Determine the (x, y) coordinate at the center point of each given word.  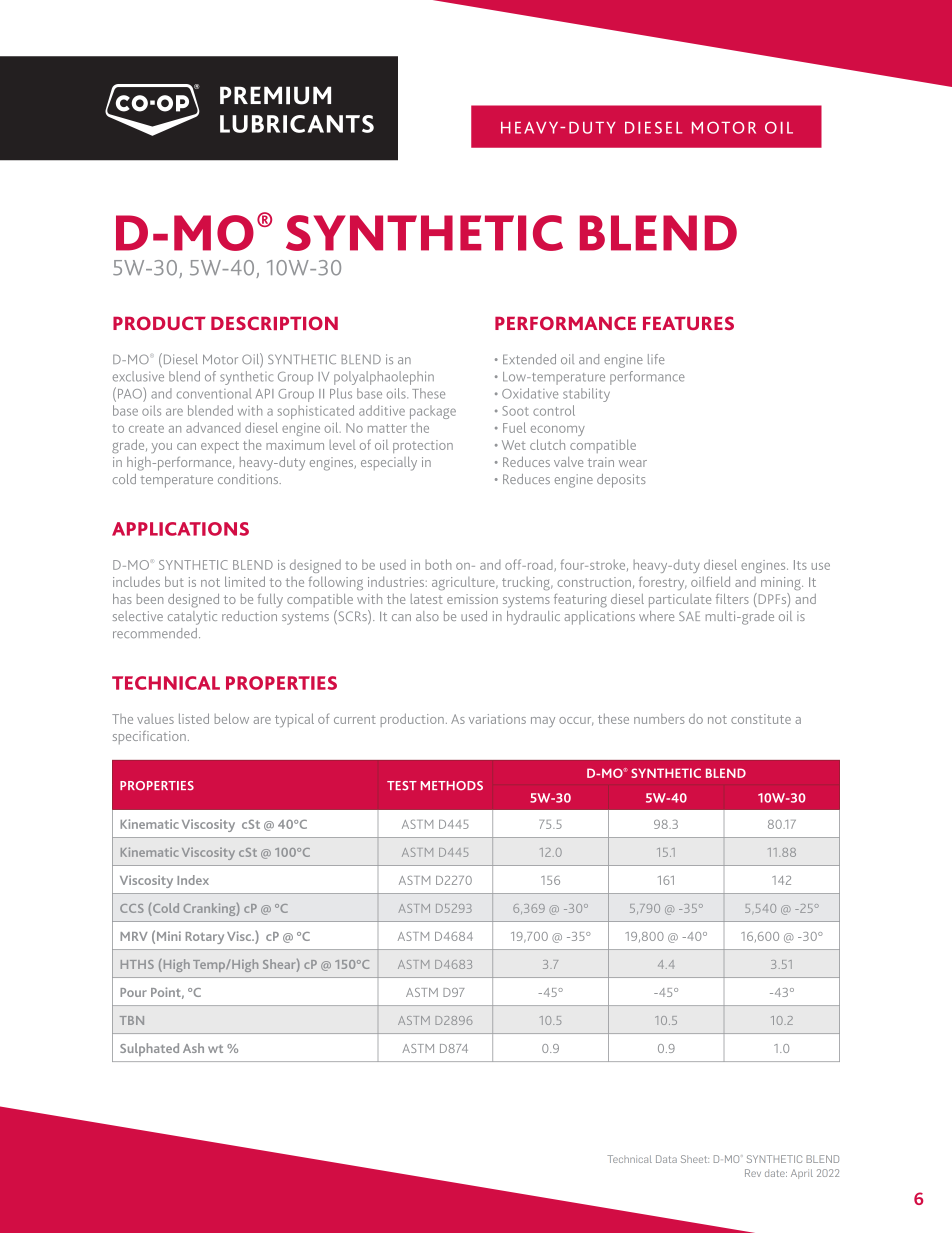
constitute (761, 719)
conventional (214, 393)
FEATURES (688, 323)
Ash (193, 1048)
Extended (529, 359)
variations (497, 719)
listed (194, 718)
